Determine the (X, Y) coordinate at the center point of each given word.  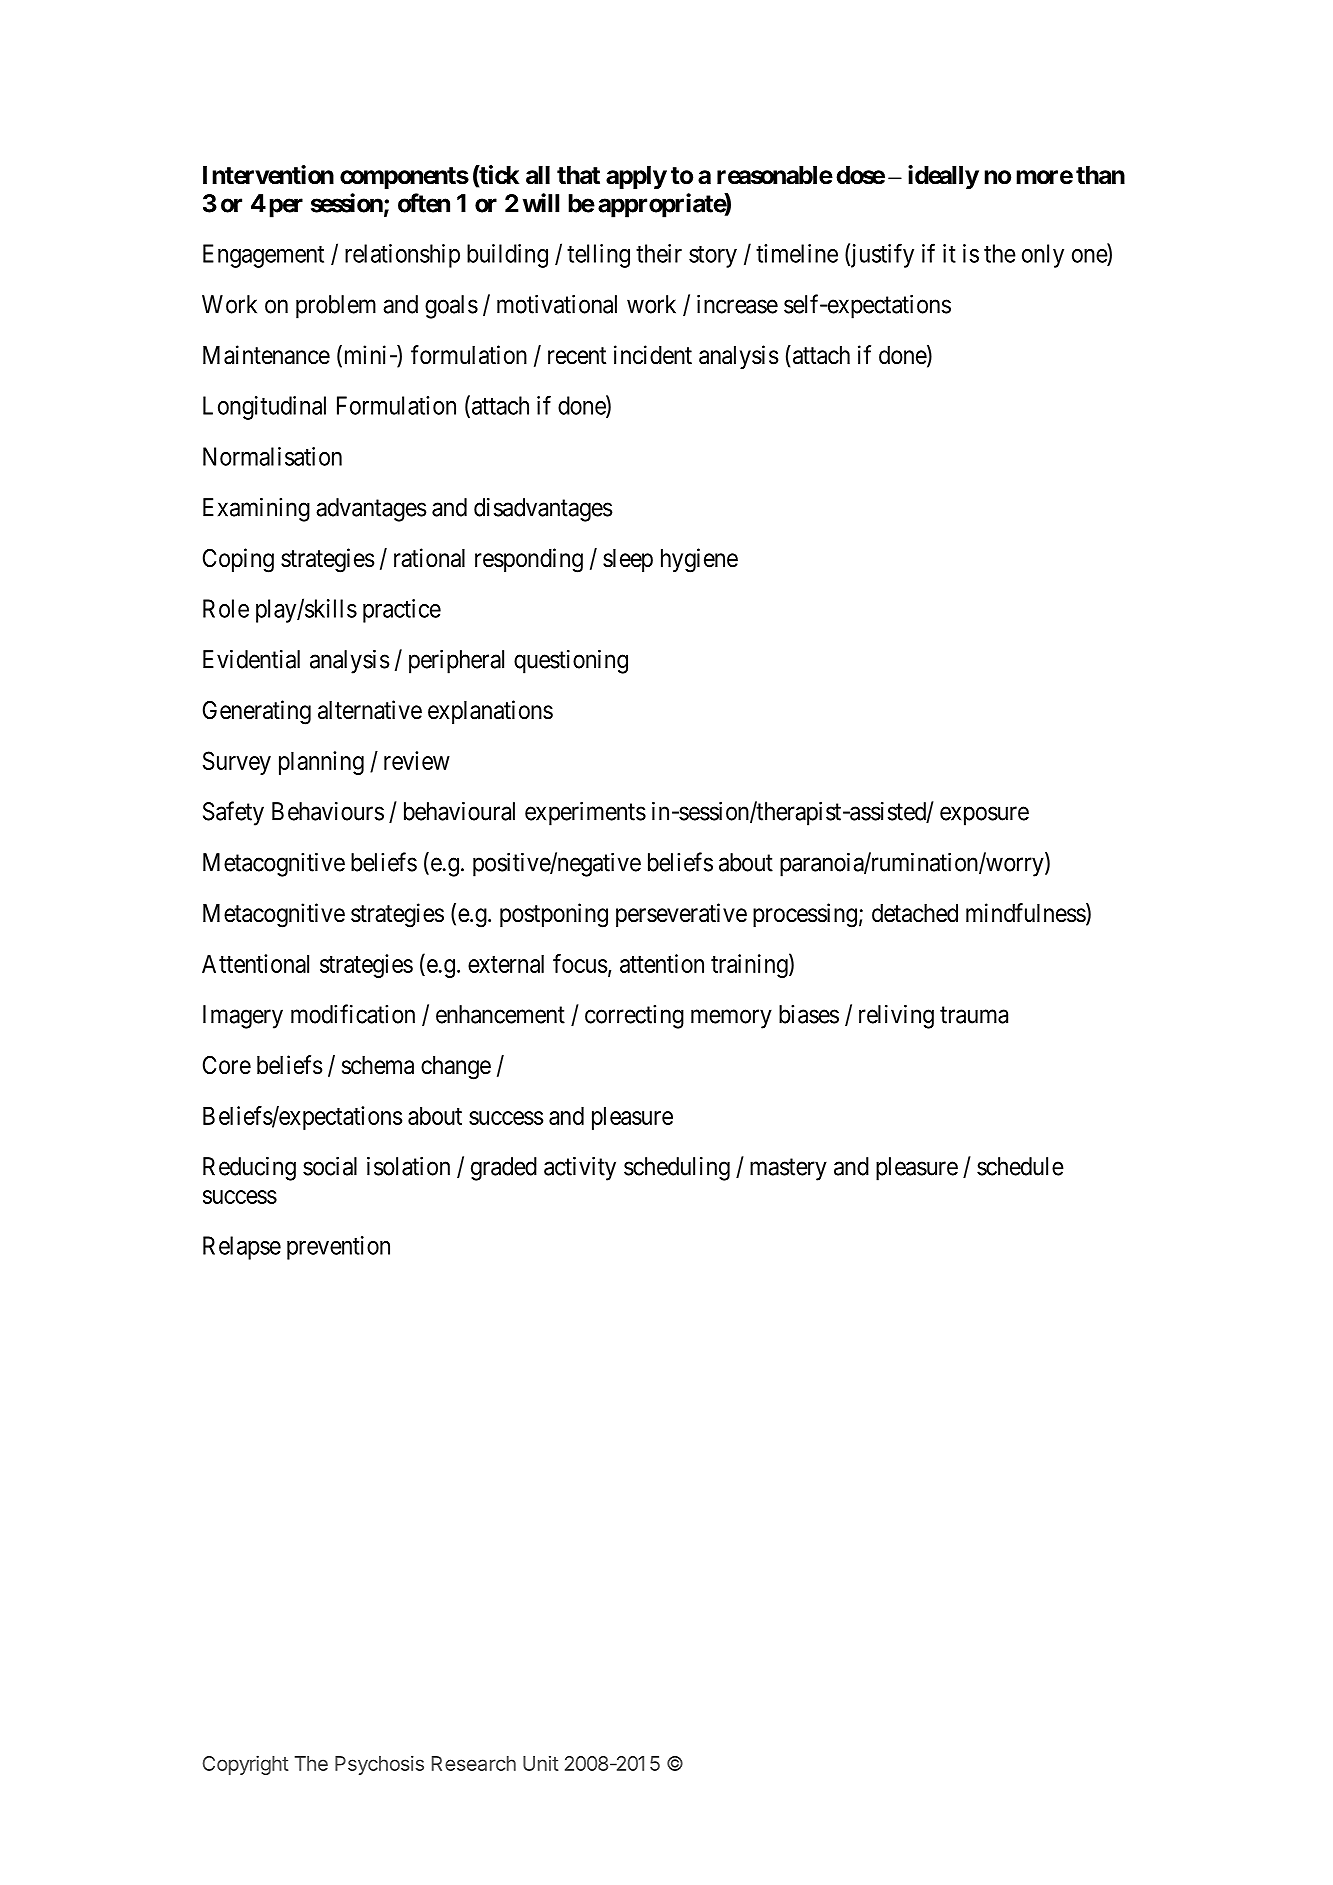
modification (353, 1014)
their (659, 253)
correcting (634, 1017)
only (1043, 256)
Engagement (263, 256)
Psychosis (379, 1765)
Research (474, 1763)
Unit (540, 1763)
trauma (974, 1015)
